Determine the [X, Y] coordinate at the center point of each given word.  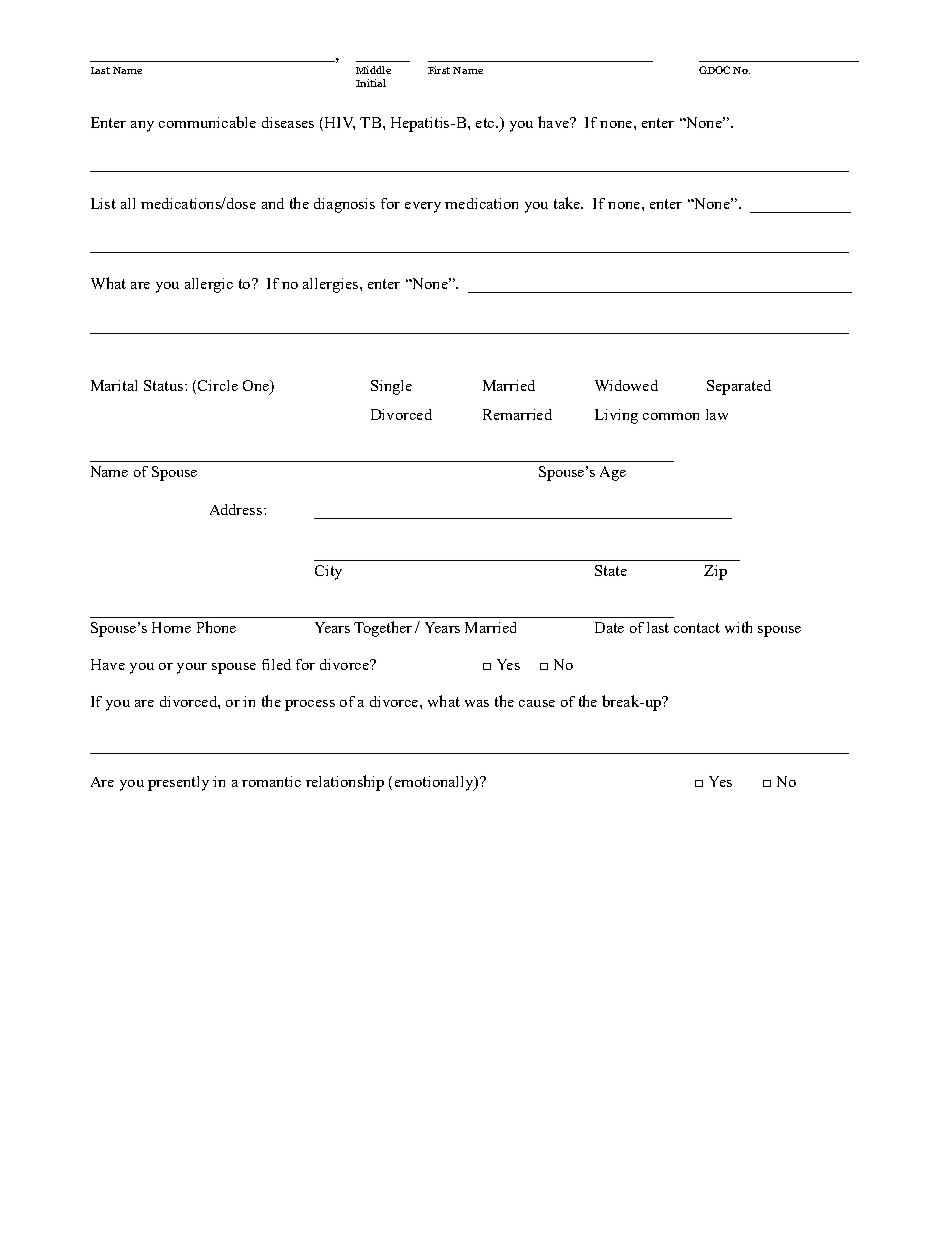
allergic [209, 285]
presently [178, 783]
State [611, 570]
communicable [207, 122]
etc [486, 123]
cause [537, 703]
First [439, 70]
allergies [332, 285]
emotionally [435, 783]
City [328, 572]
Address [237, 509]
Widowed [626, 385]
